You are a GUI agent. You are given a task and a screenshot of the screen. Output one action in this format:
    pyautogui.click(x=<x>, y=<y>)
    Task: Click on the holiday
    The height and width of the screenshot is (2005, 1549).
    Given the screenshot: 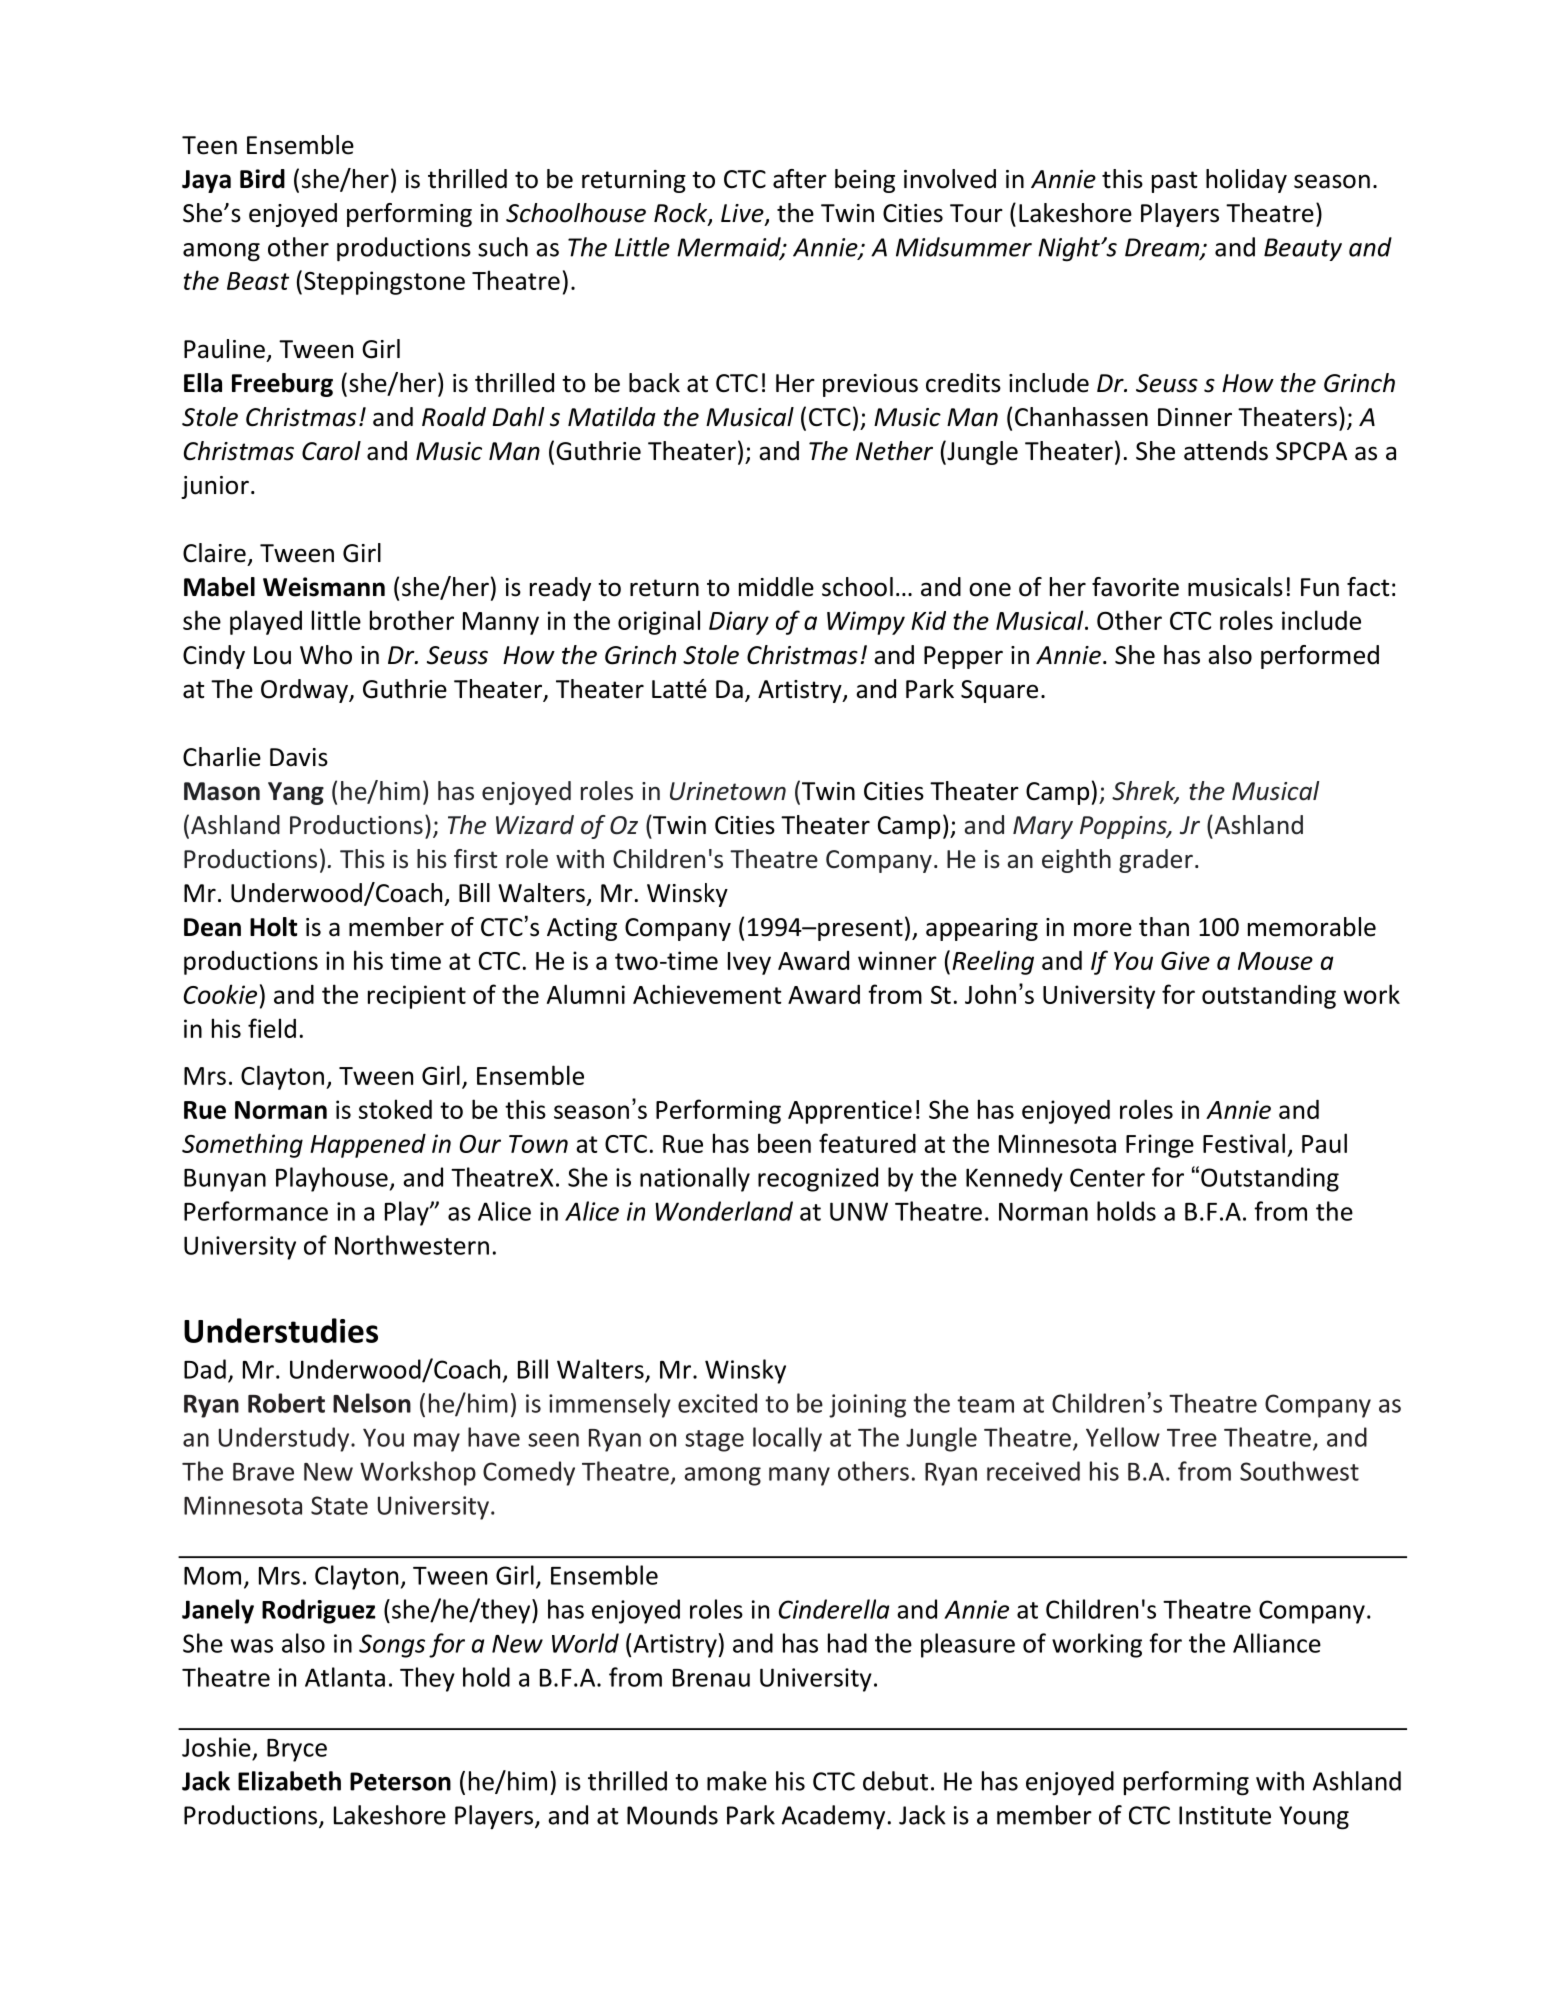 What is the action you would take?
    pyautogui.click(x=1246, y=181)
